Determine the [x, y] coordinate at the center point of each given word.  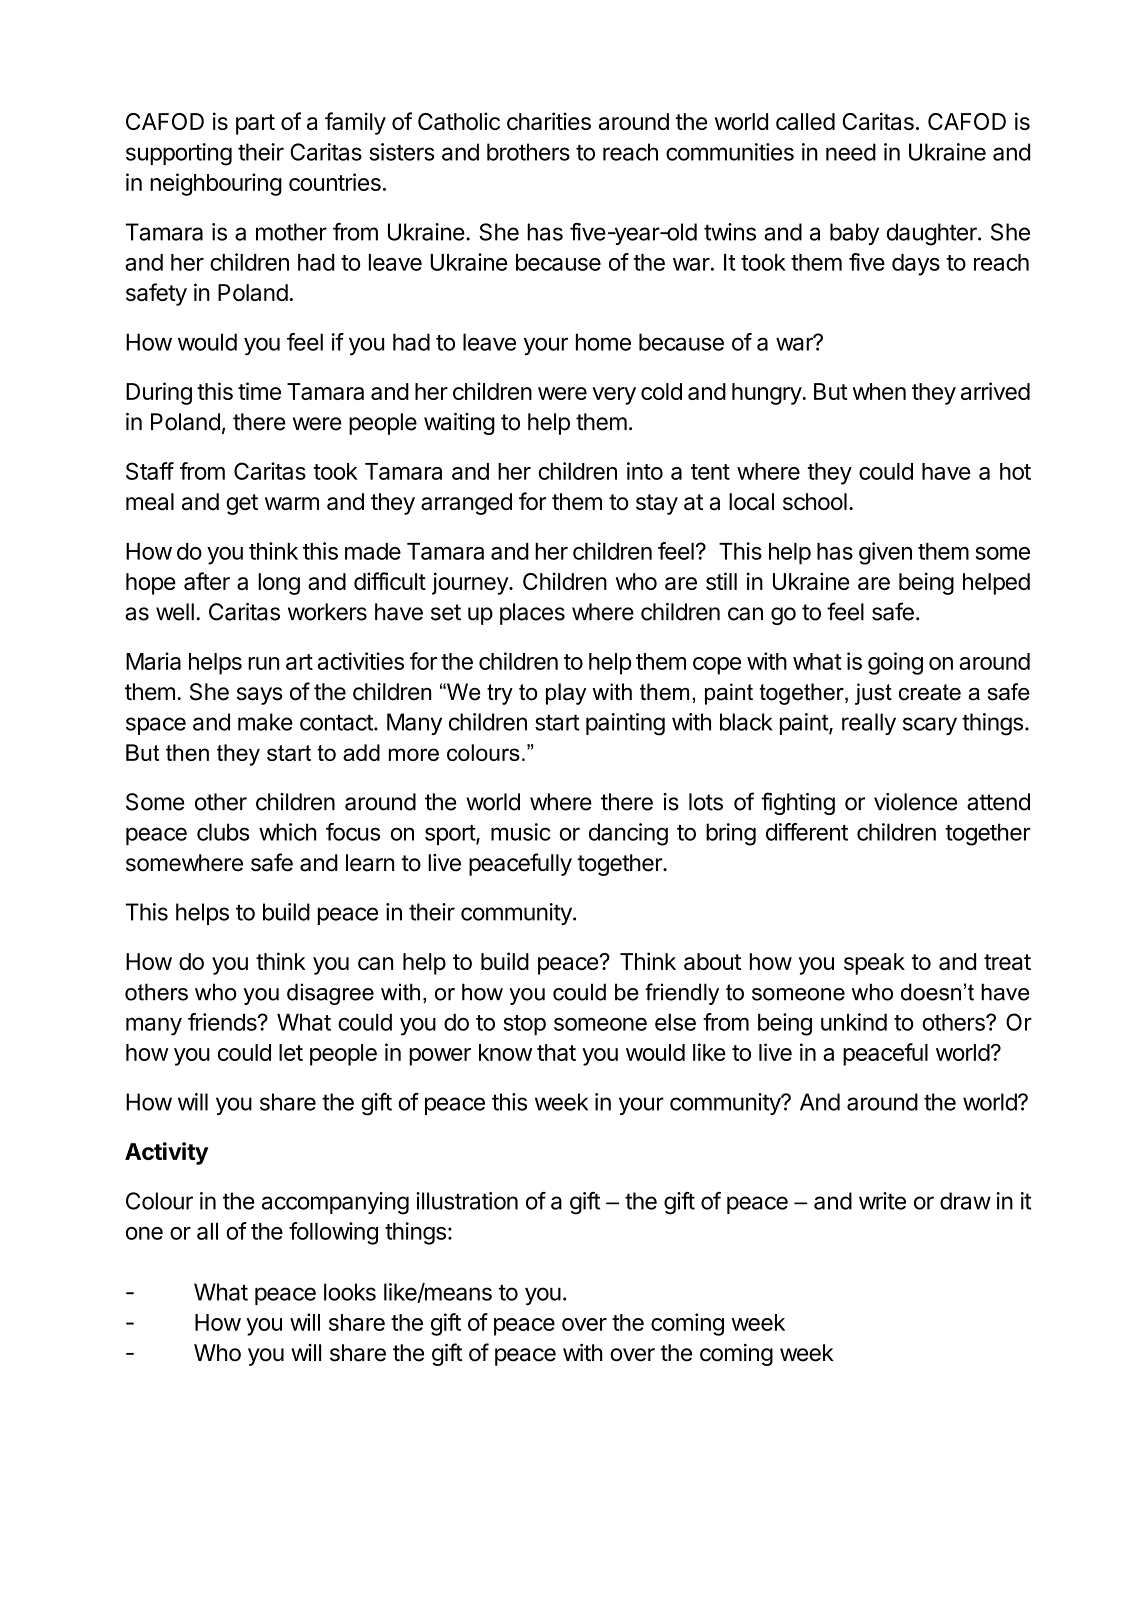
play [566, 694]
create [930, 692]
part [255, 124]
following [333, 1233]
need [851, 152]
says [260, 696]
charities [549, 121]
